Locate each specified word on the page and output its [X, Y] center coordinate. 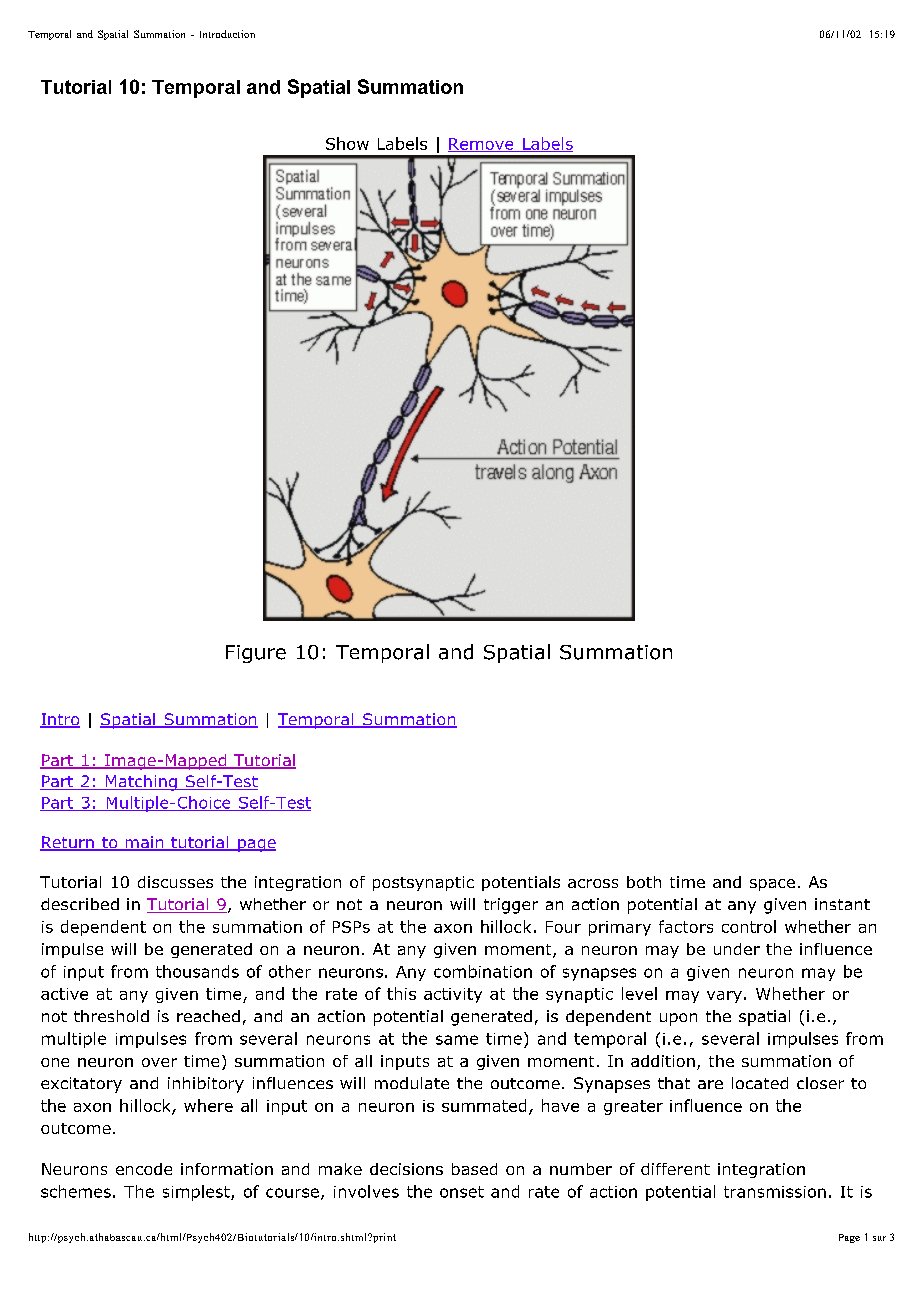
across [593, 883]
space [772, 885]
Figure [256, 654]
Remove [482, 145]
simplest [197, 1193]
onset [462, 1192]
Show [347, 143]
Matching [141, 783]
